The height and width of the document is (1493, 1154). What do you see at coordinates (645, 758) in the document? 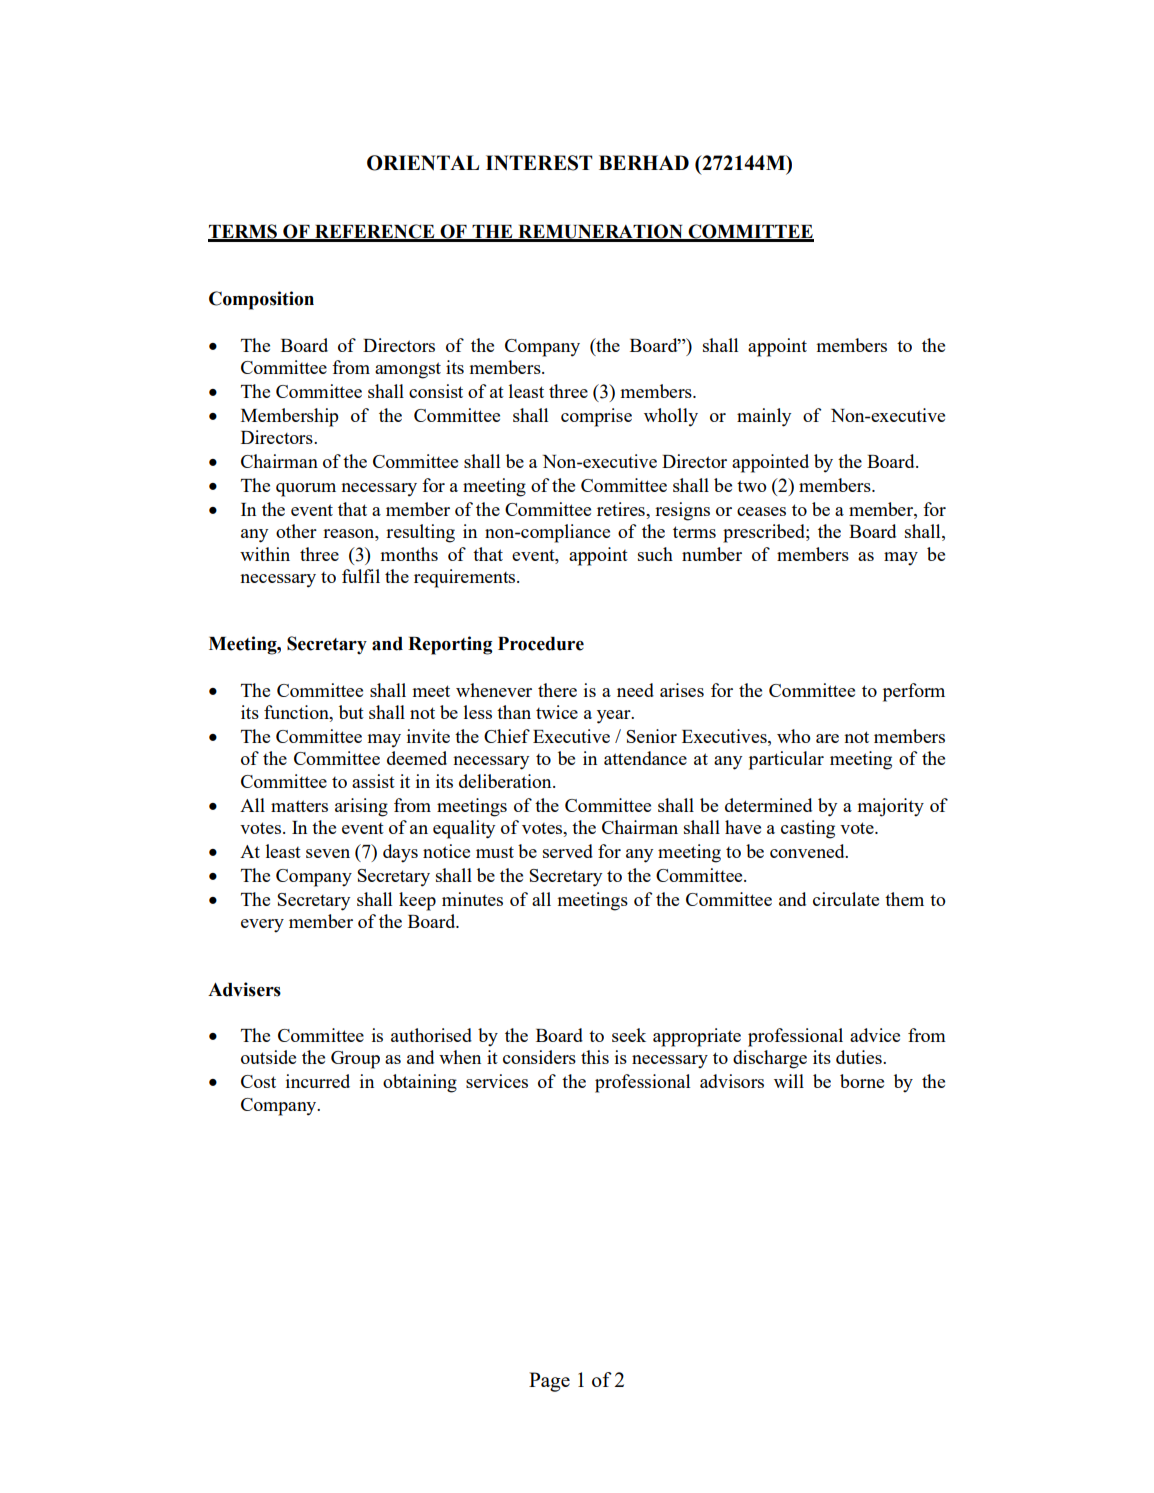
I see `attendance` at bounding box center [645, 758].
